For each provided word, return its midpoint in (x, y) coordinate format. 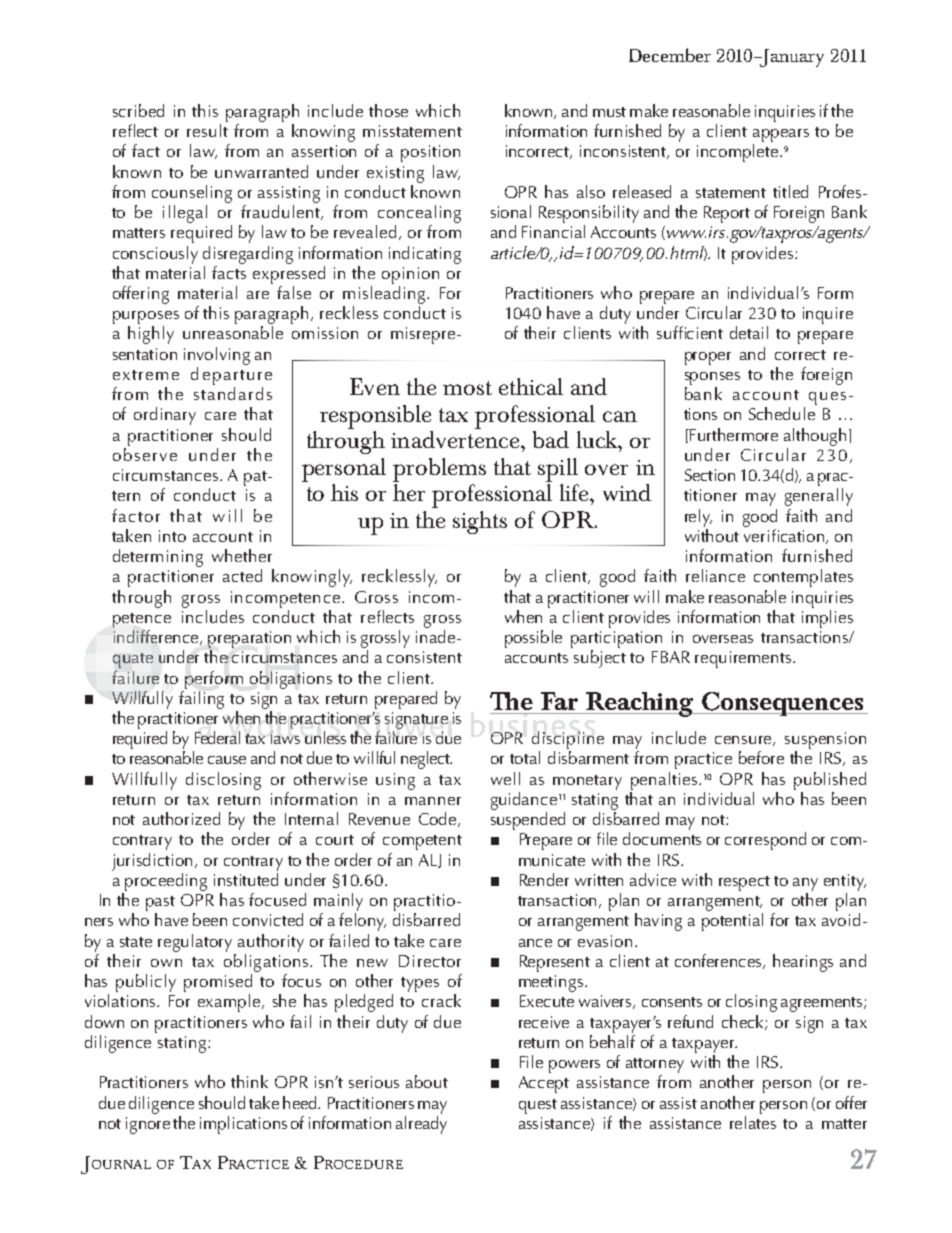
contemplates (803, 578)
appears (781, 135)
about (427, 1081)
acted (242, 575)
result (207, 130)
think (249, 1081)
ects (400, 618)
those (388, 110)
